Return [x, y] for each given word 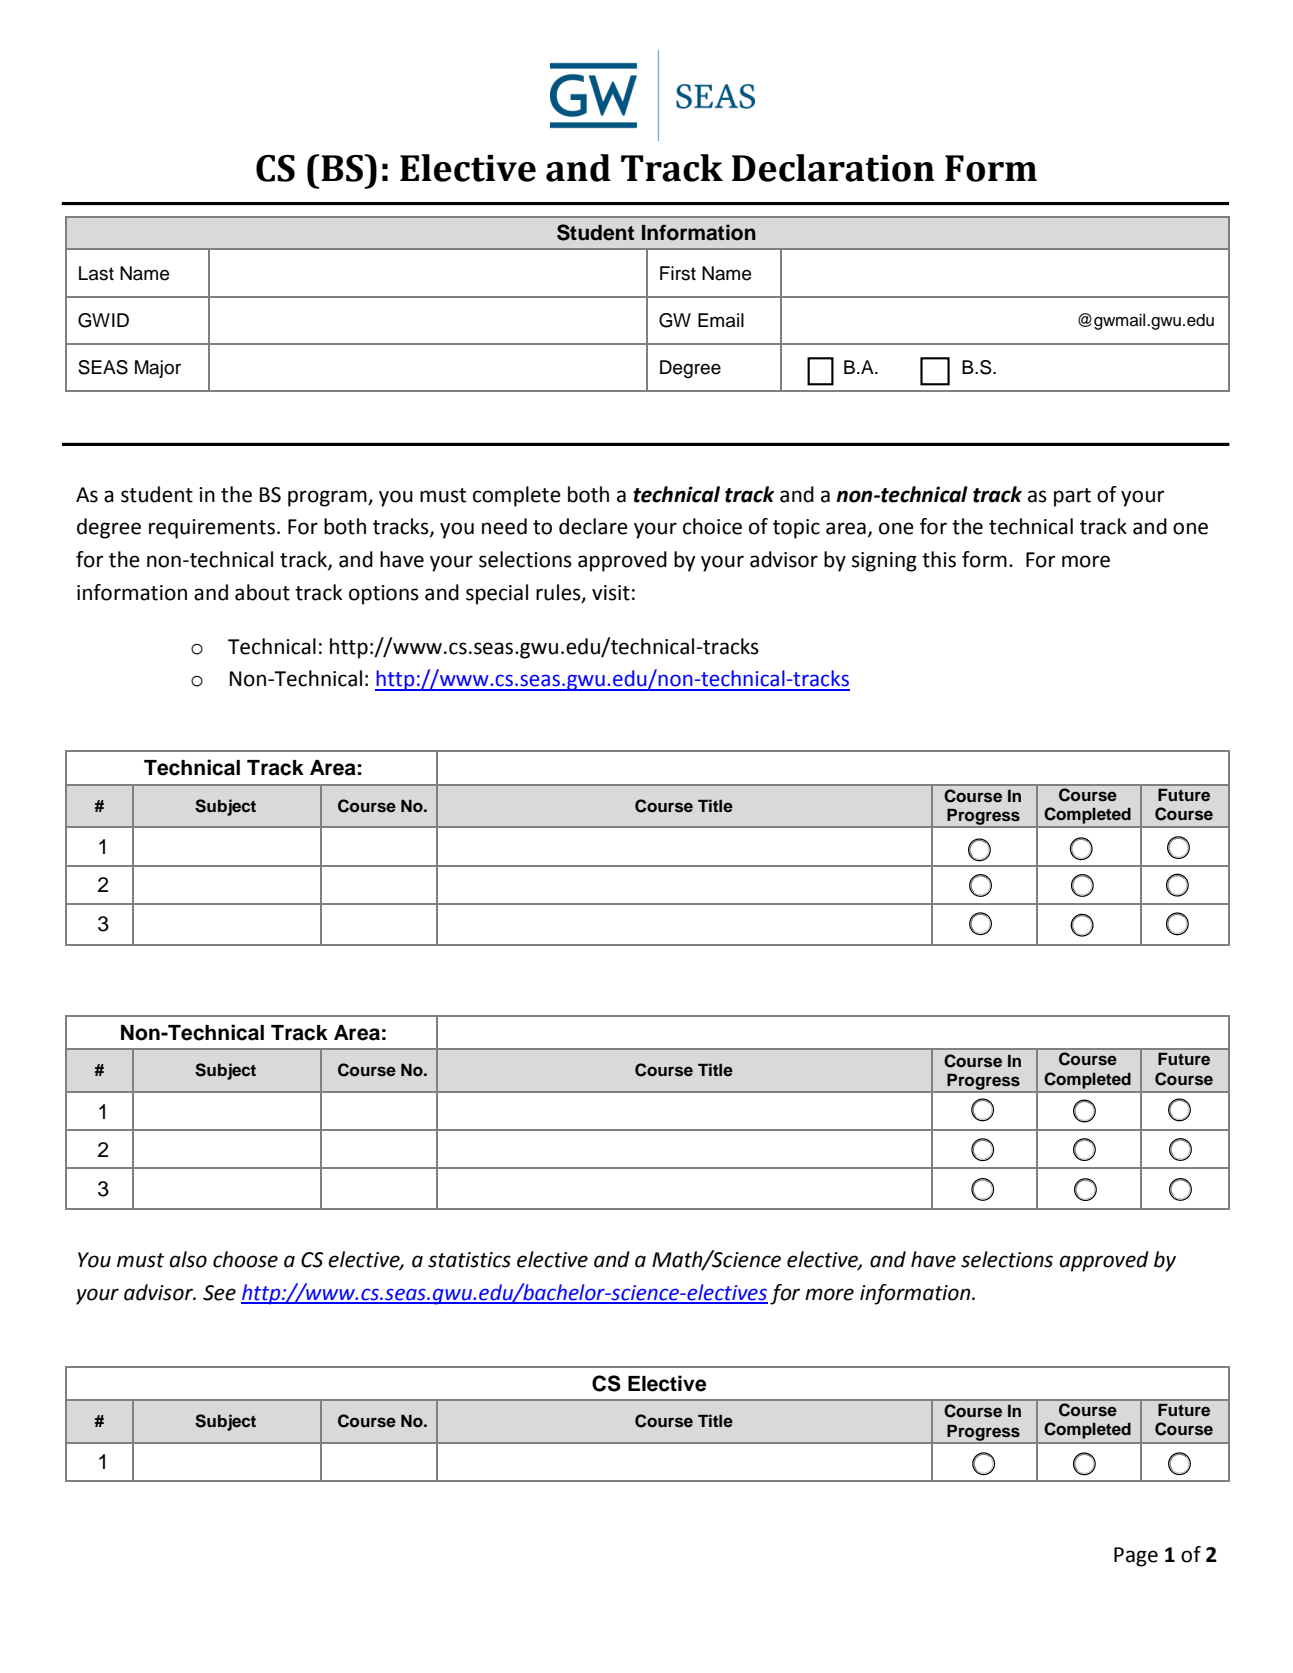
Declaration [833, 168]
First [678, 273]
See [219, 1293]
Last [96, 273]
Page [1136, 1557]
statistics [469, 1260]
